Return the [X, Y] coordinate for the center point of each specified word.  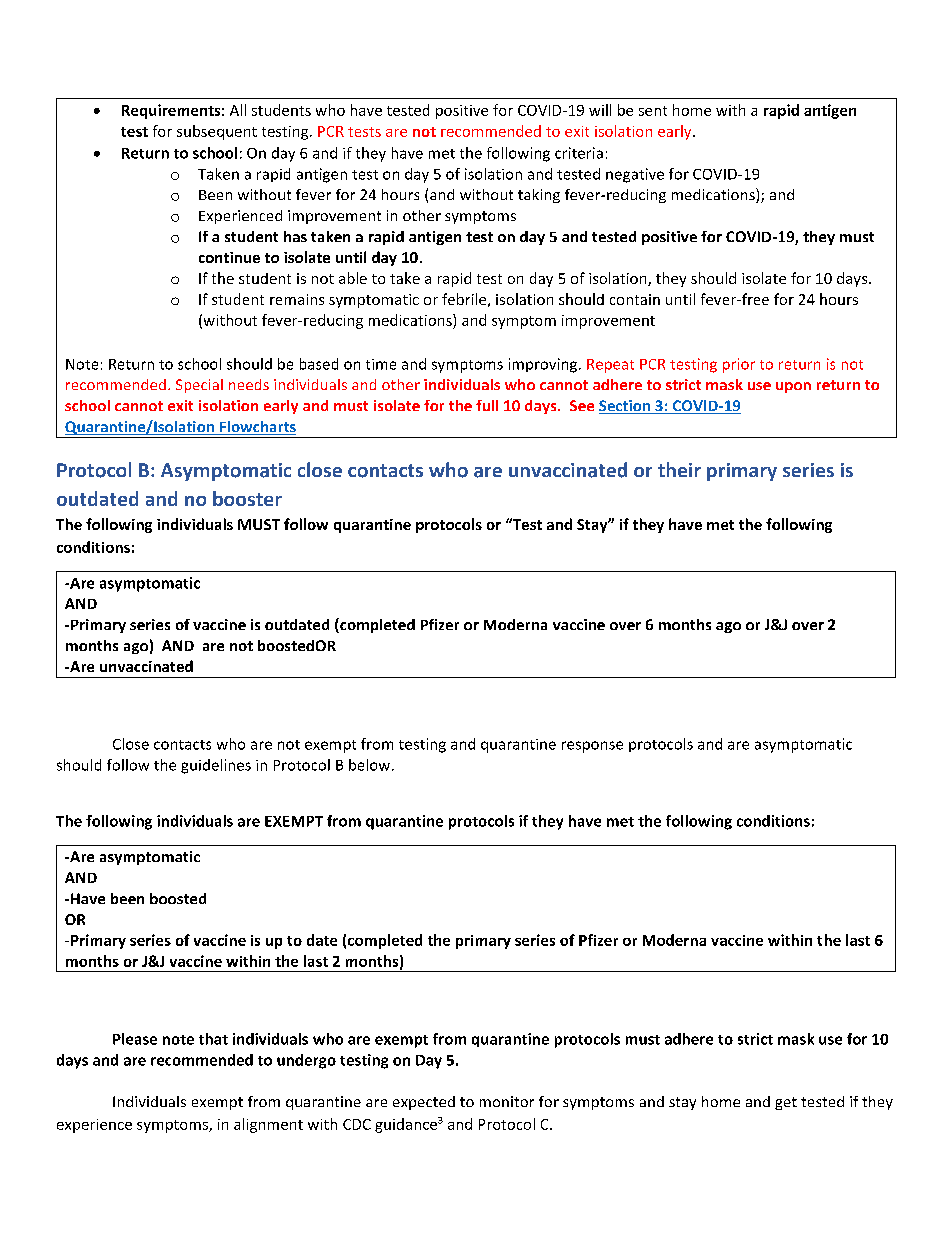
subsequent [217, 132]
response [592, 747]
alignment [268, 1125]
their [679, 469]
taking [539, 196]
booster [247, 498]
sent [653, 111]
